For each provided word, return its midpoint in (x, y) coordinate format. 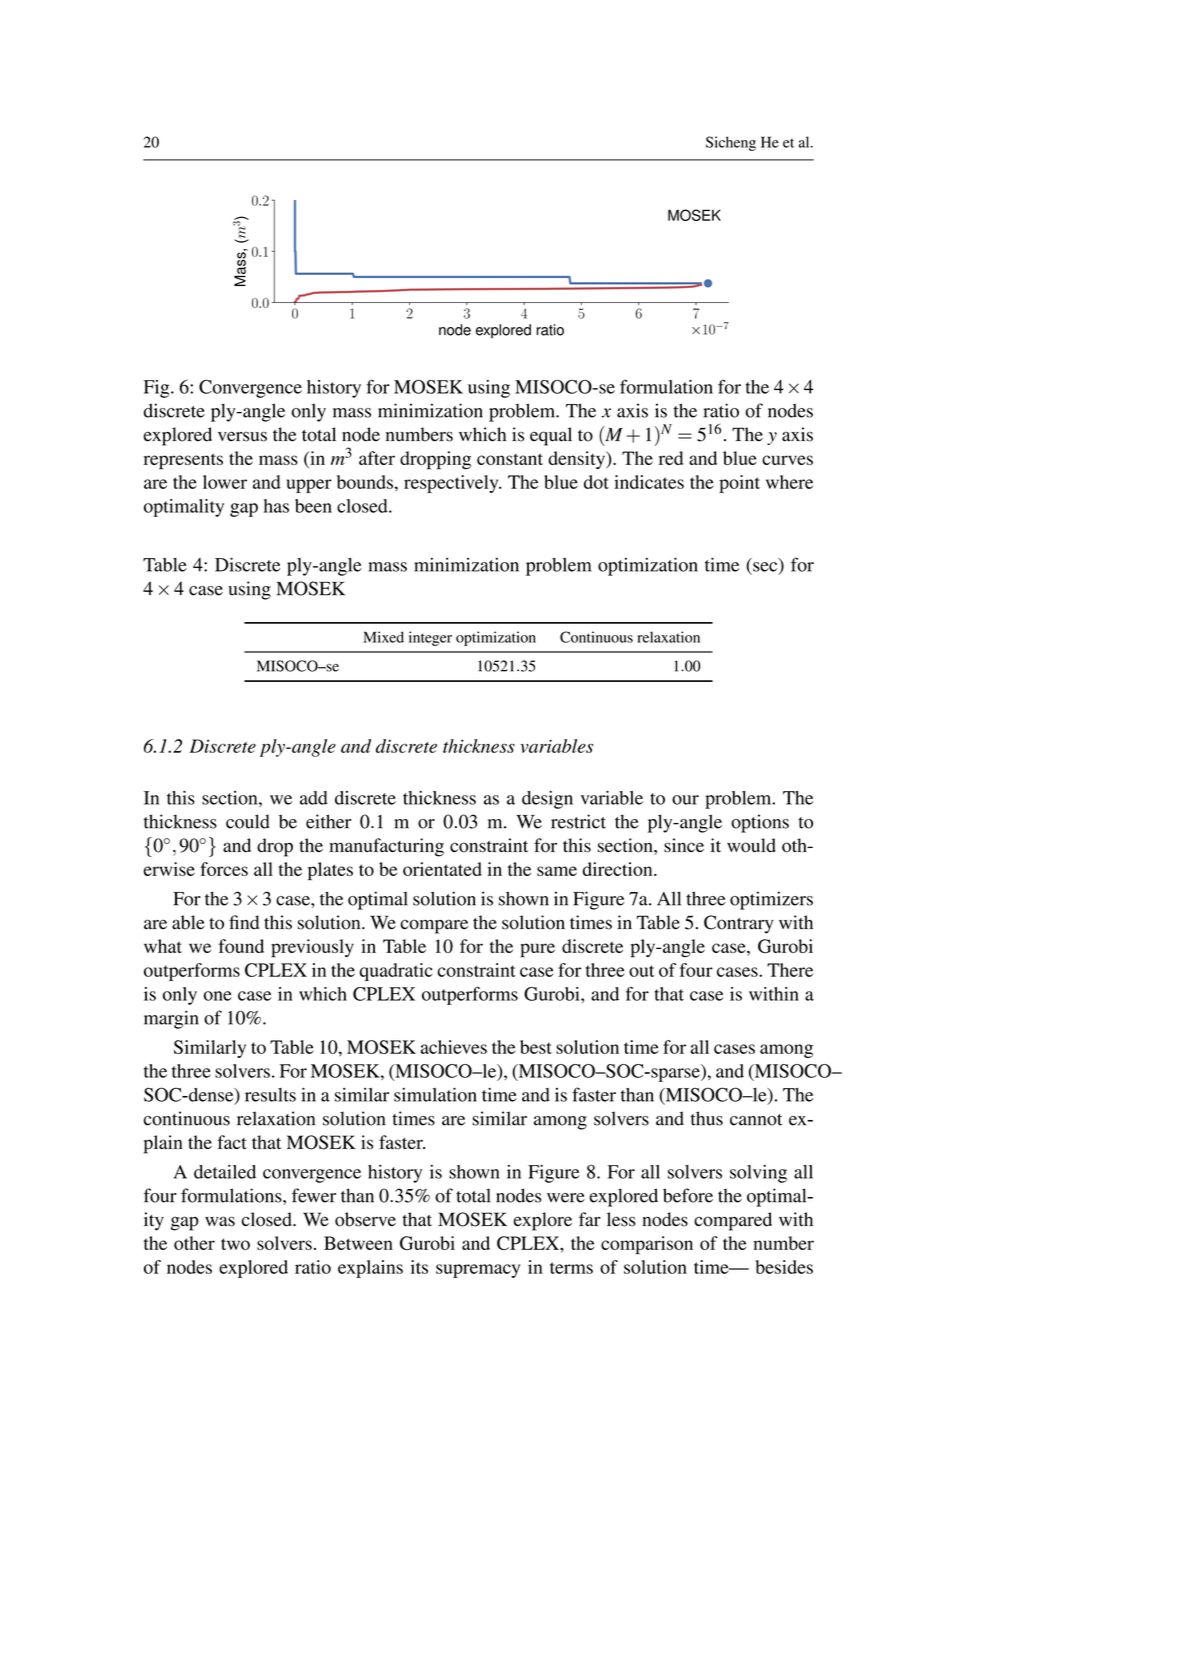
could (248, 821)
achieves (454, 1047)
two (235, 1244)
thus (707, 1118)
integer (430, 638)
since (684, 845)
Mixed (383, 637)
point (739, 484)
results (270, 1095)
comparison (647, 1245)
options (760, 823)
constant (510, 459)
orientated (442, 869)
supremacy (478, 1271)
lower (225, 482)
